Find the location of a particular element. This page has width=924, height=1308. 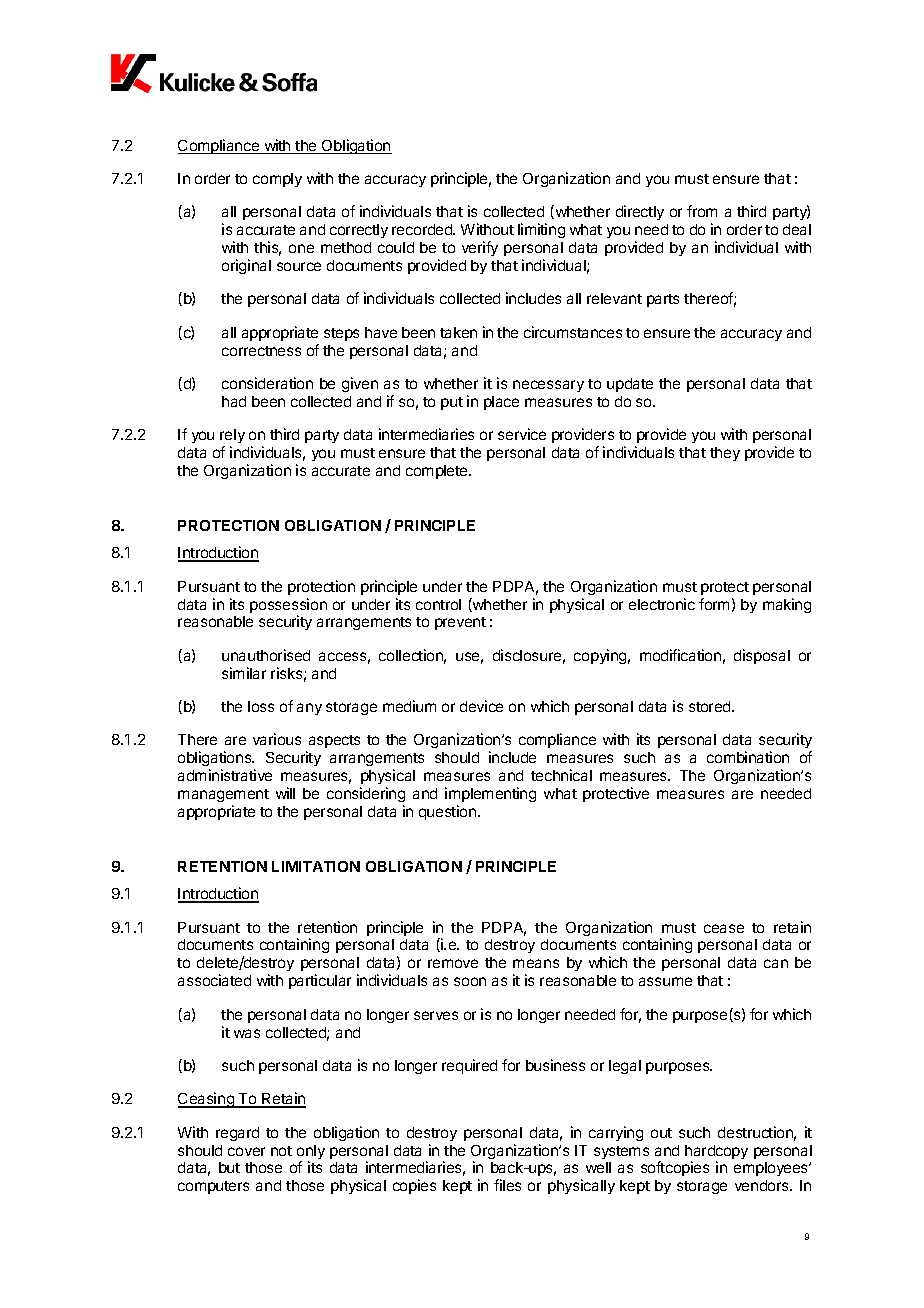

stored is located at coordinates (711, 706).
